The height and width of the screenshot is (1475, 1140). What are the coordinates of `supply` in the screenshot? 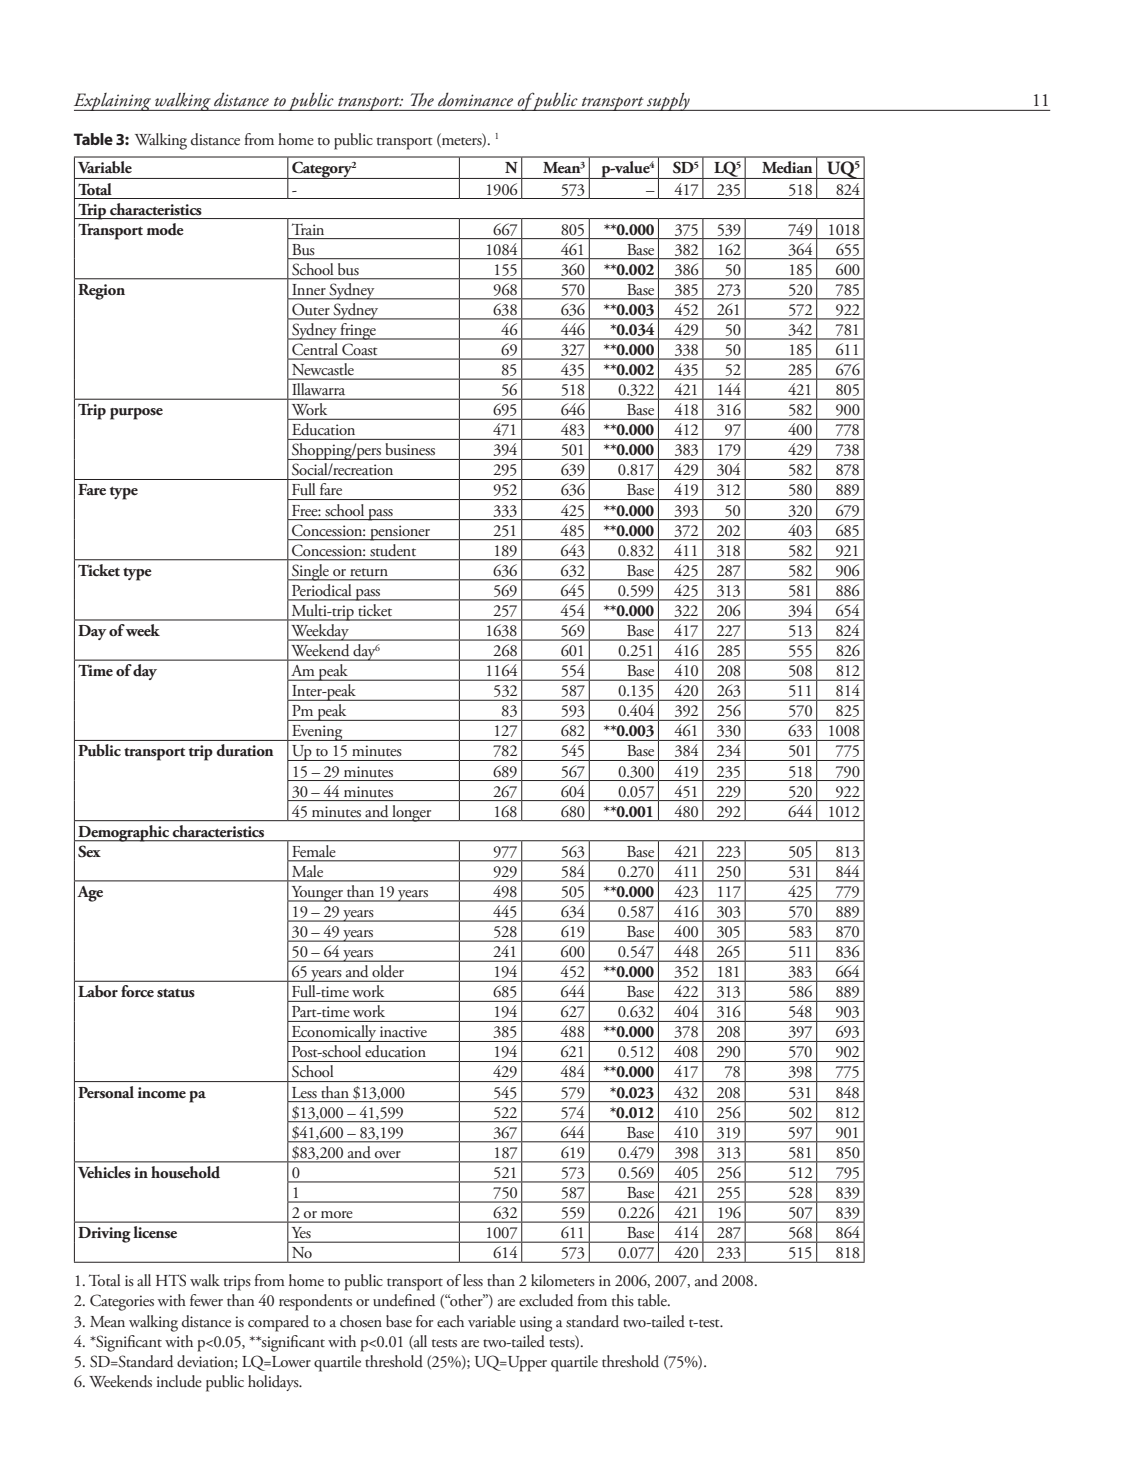 It's located at (668, 102).
